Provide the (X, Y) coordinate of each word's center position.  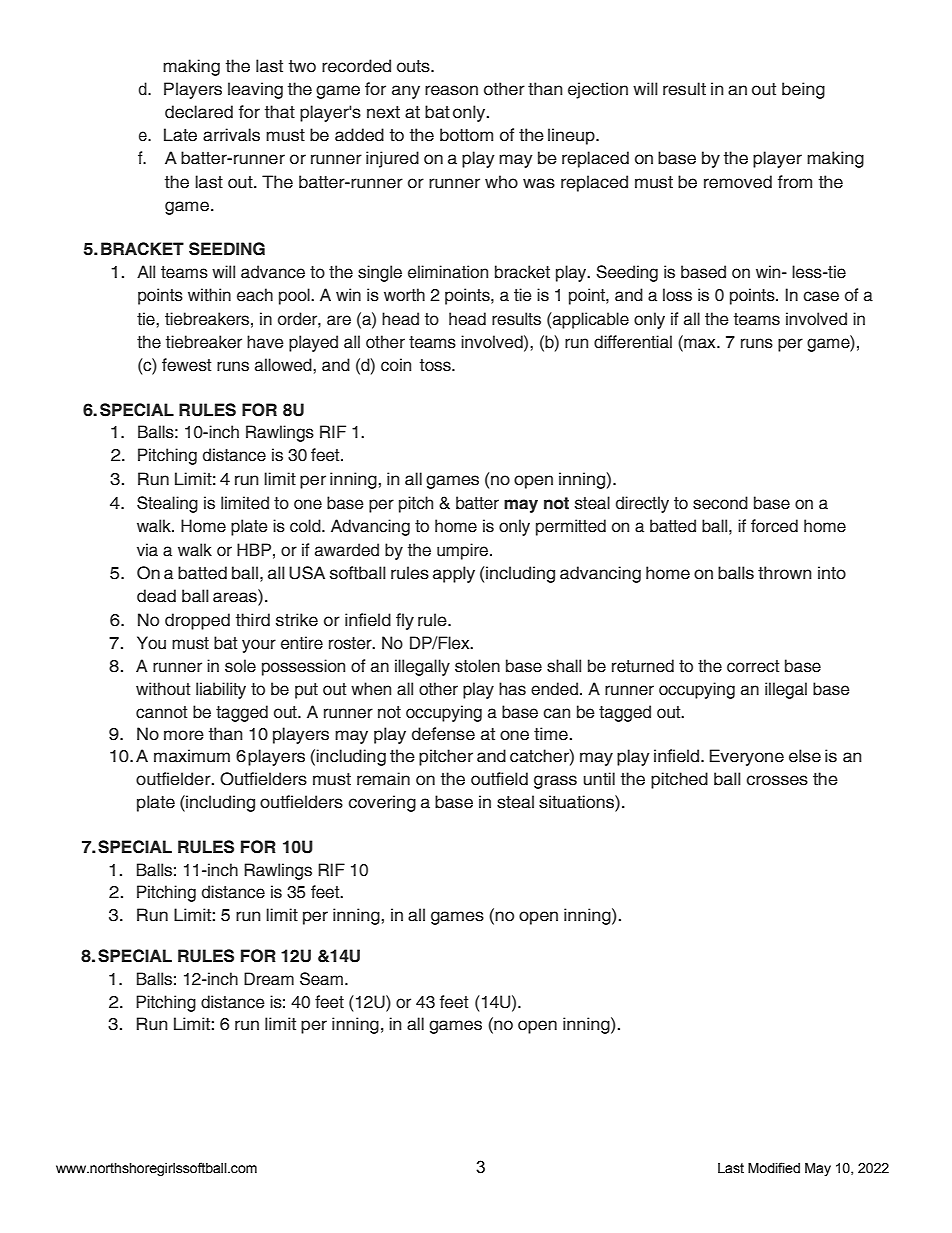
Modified (774, 1168)
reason (451, 90)
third (253, 620)
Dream (269, 979)
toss (436, 365)
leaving (255, 90)
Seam (321, 979)
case (821, 296)
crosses (777, 780)
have (265, 342)
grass (555, 782)
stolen (477, 666)
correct (753, 666)
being (803, 90)
